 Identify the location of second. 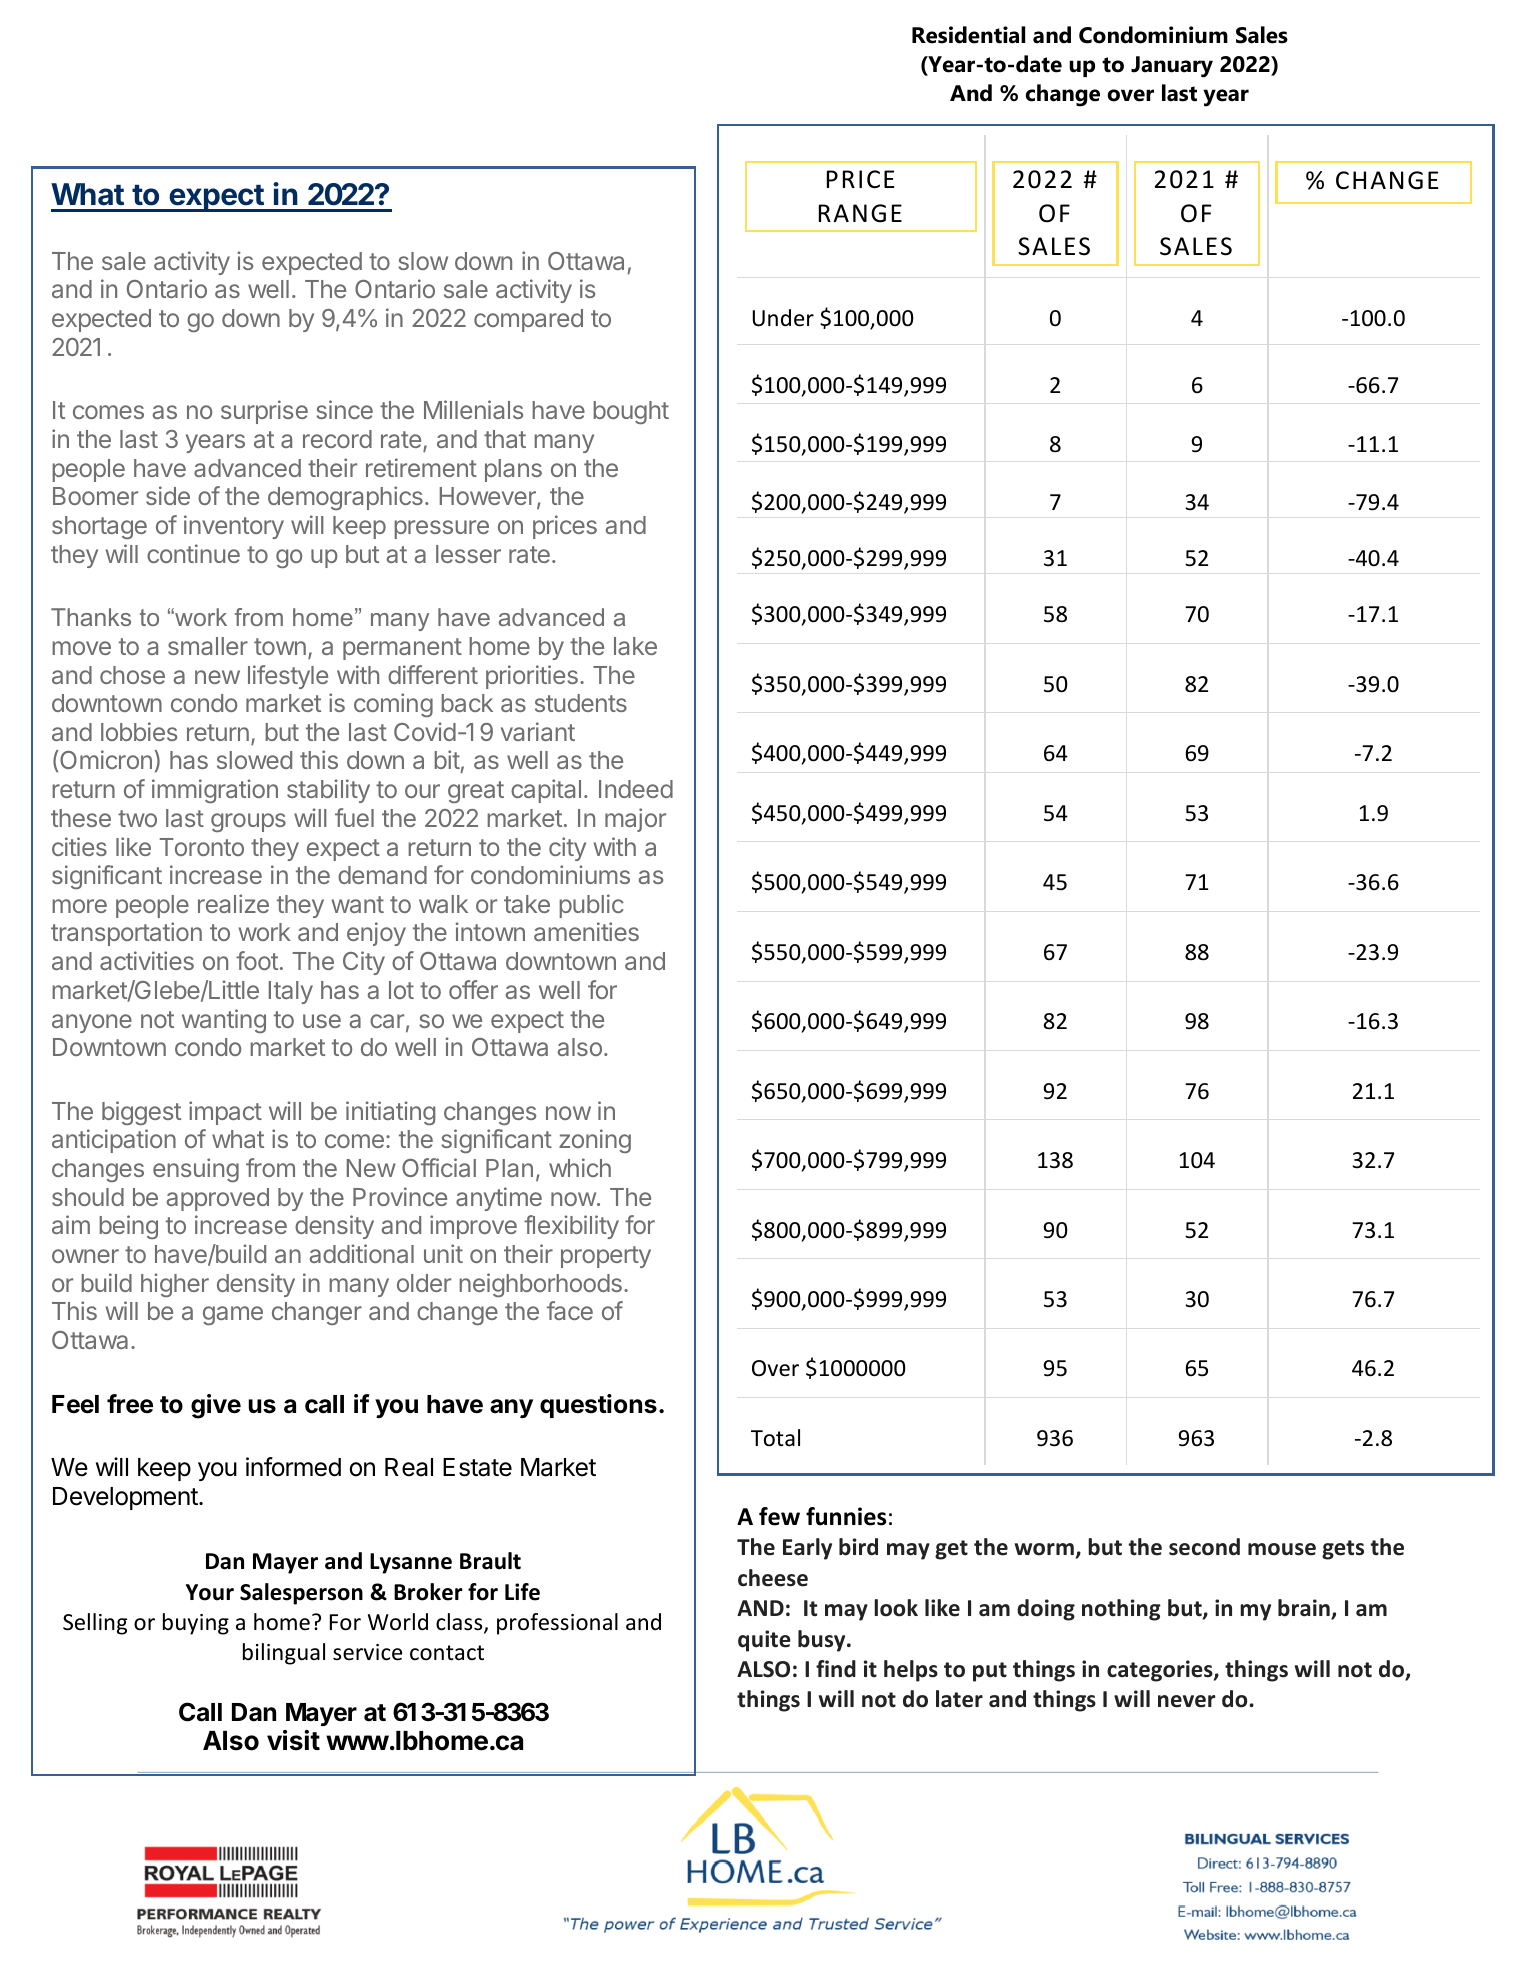
(1204, 1547).
